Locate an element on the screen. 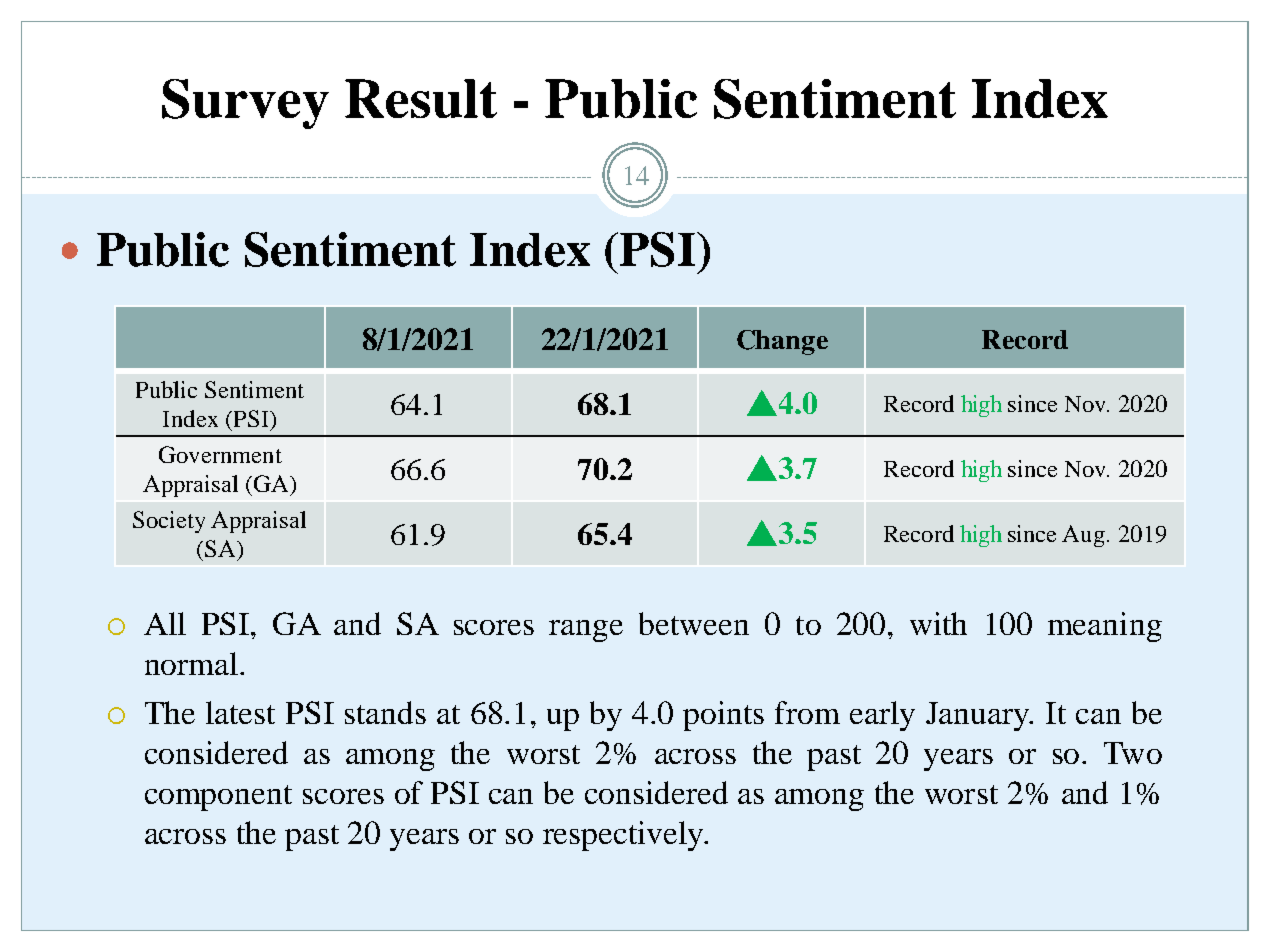 The width and height of the screenshot is (1270, 952). meaning is located at coordinates (1105, 627).
